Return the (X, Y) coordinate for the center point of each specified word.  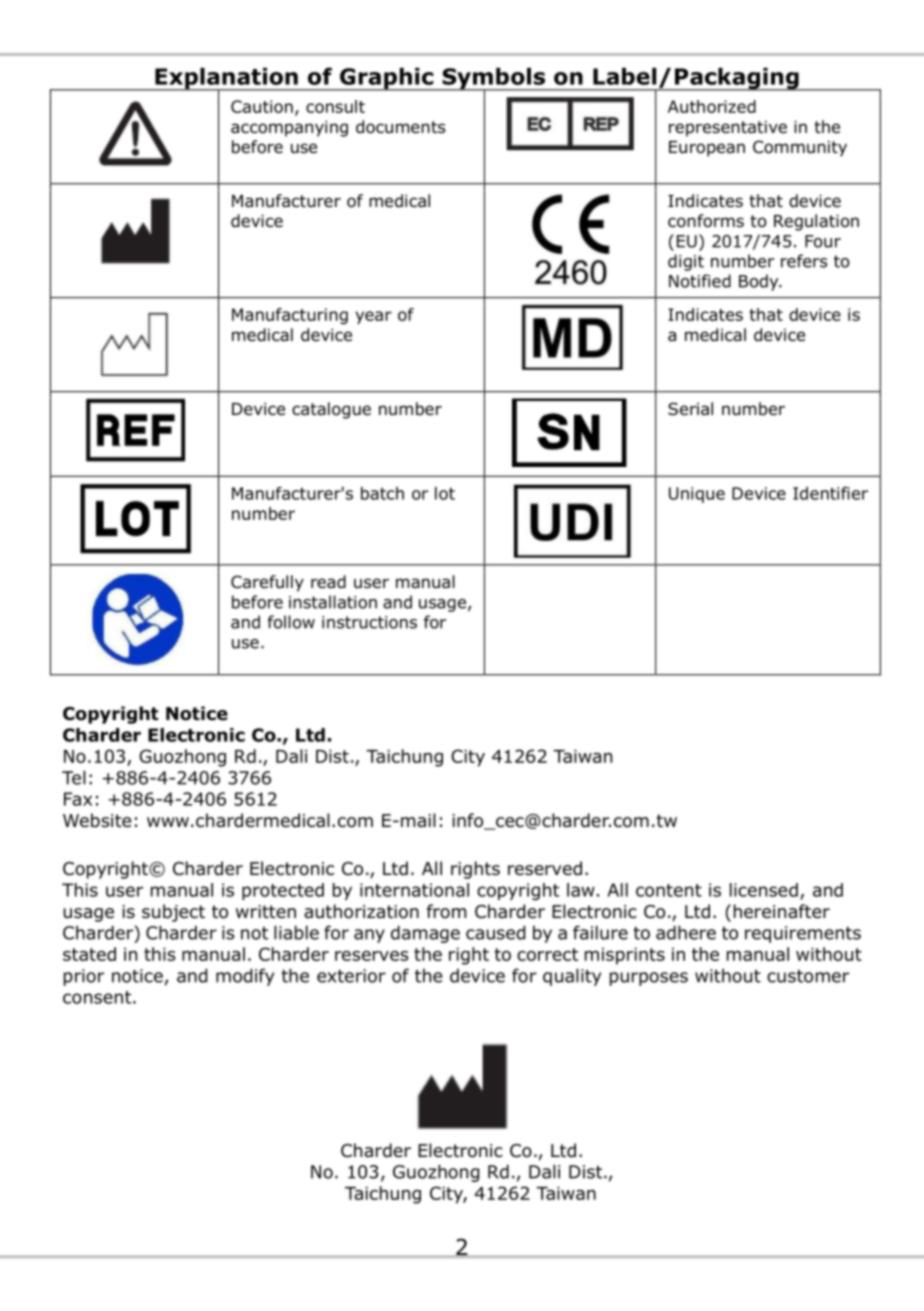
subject (173, 913)
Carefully (267, 583)
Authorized (712, 106)
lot (445, 493)
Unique (697, 495)
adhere (686, 932)
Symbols (494, 79)
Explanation (226, 79)
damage (425, 934)
